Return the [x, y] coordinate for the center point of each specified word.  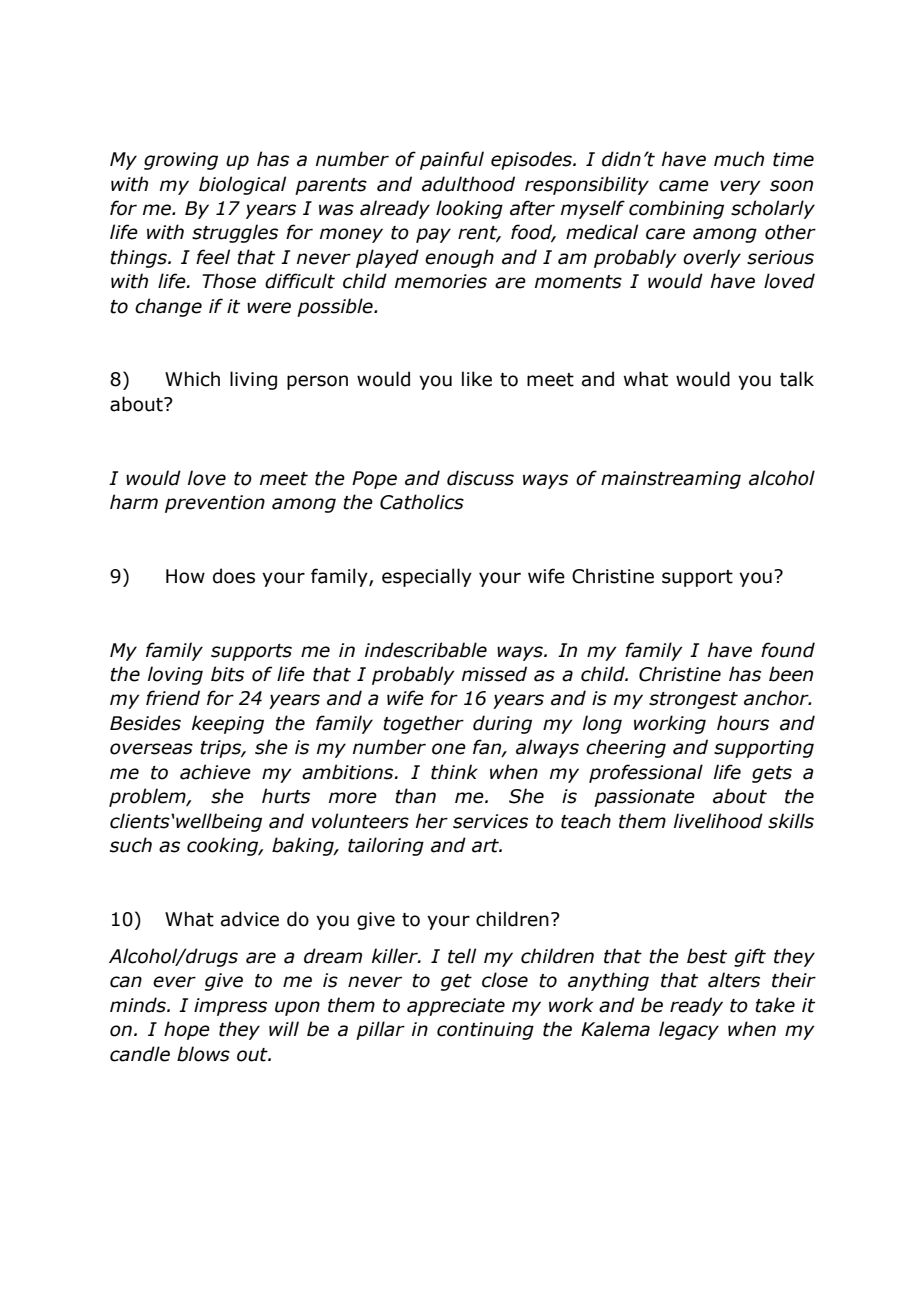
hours [743, 723]
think [454, 772]
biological [242, 185]
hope [187, 1030]
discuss [480, 478]
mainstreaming [671, 480]
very [740, 187]
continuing [485, 1031]
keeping [228, 724]
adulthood [468, 184]
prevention [215, 504]
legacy [689, 1030]
